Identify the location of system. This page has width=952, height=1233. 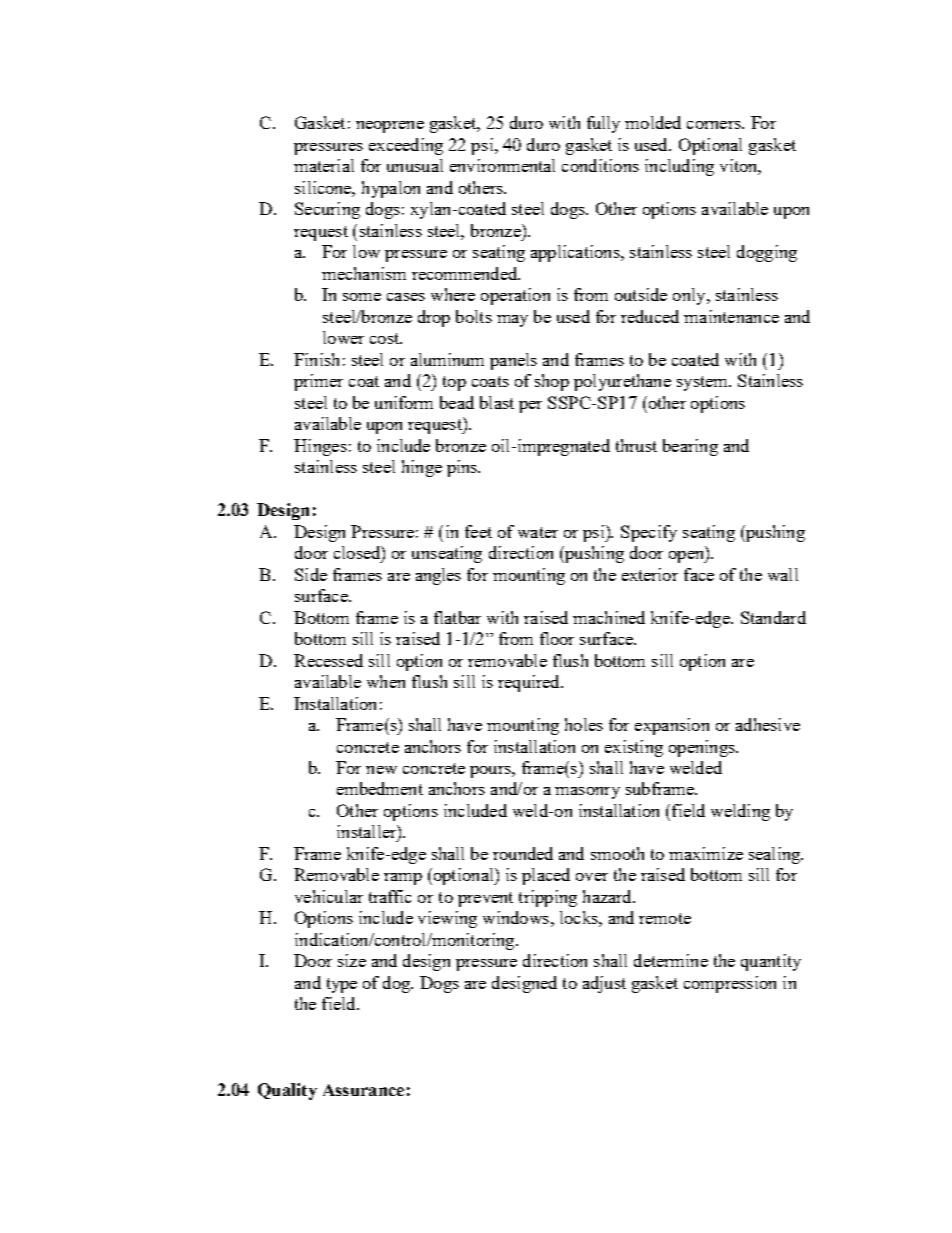
(703, 383).
